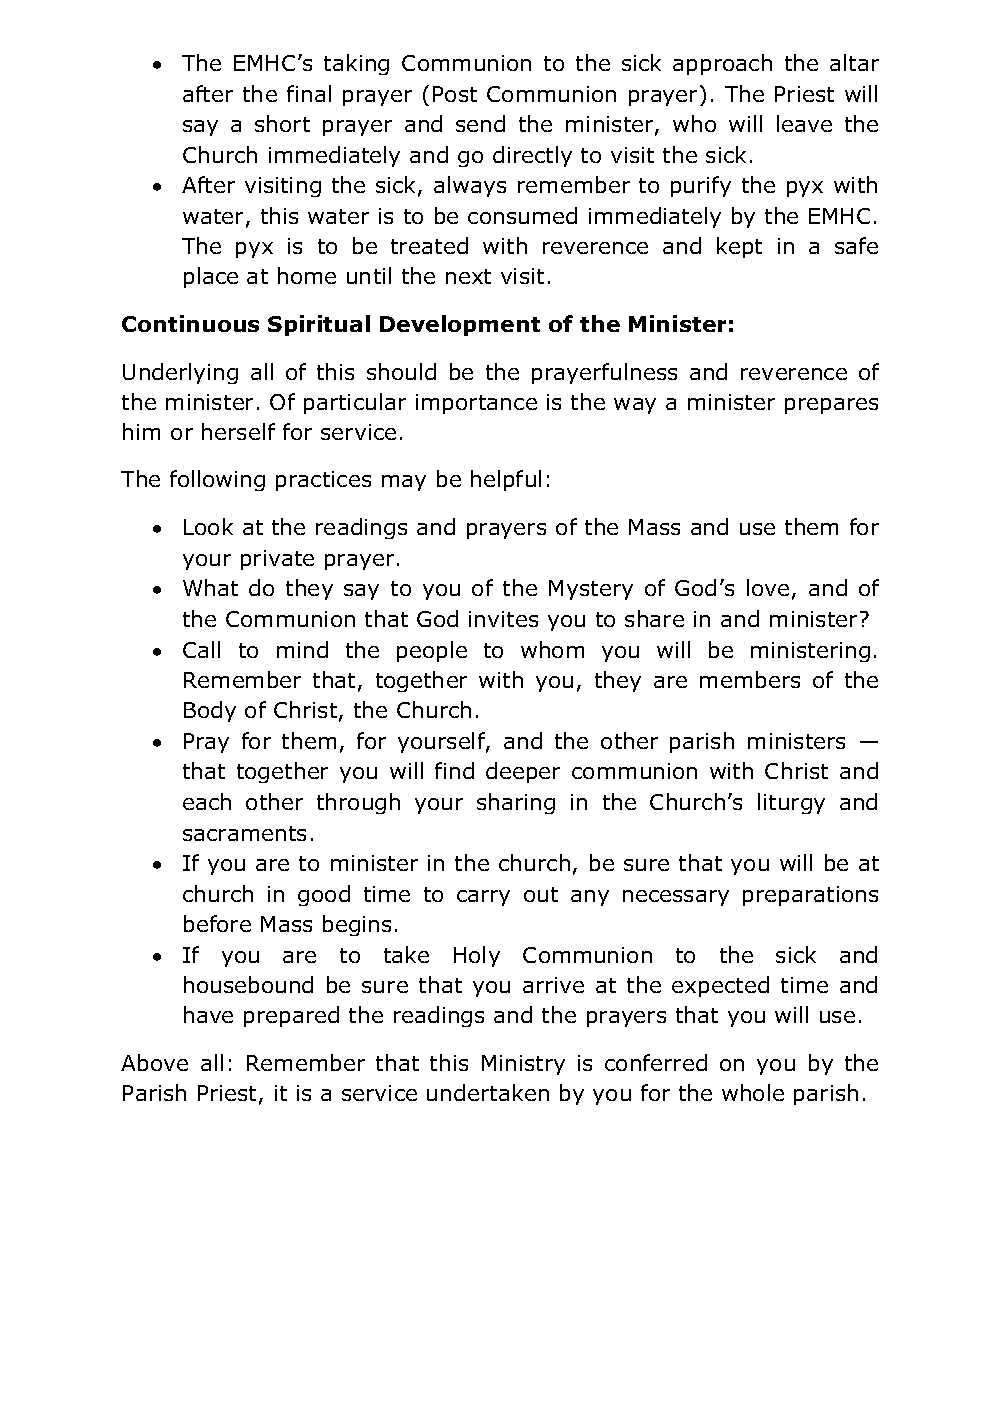 The height and width of the screenshot is (1415, 1000). Describe the element at coordinates (190, 323) in the screenshot. I see `Continuous` at that location.
